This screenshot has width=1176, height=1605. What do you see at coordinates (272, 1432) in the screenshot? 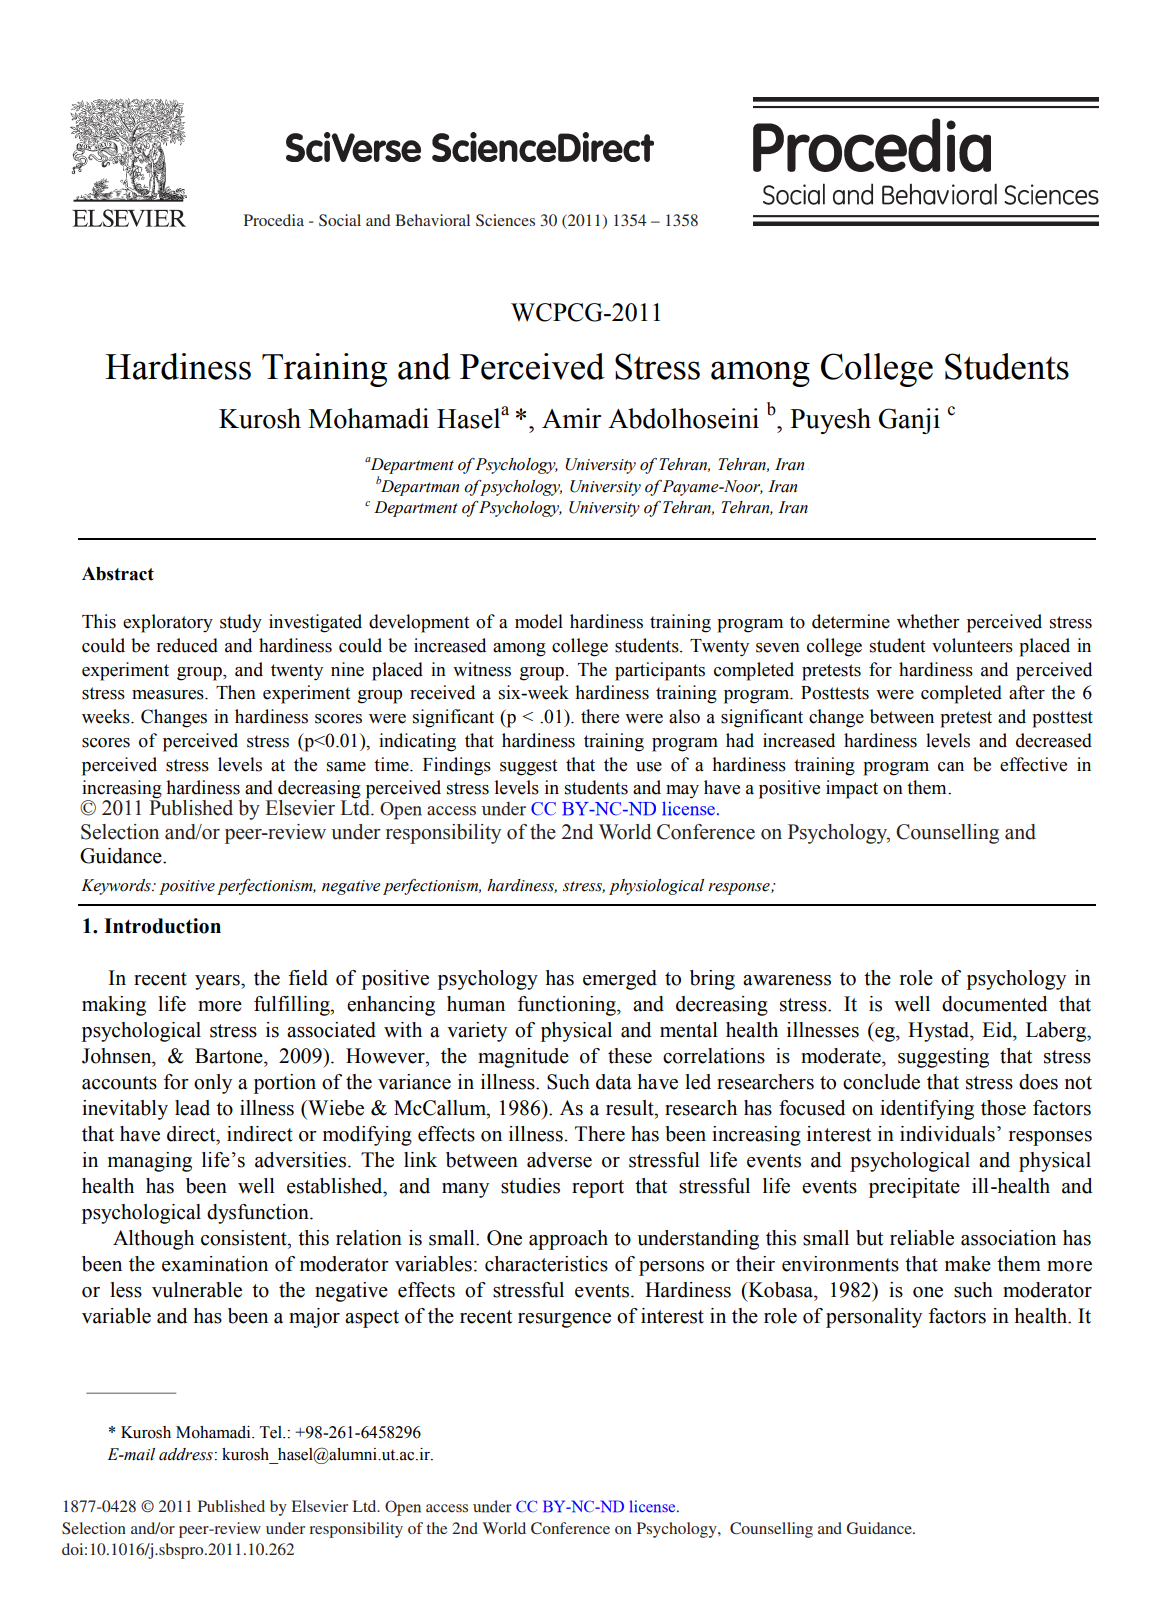
I see `Tel` at bounding box center [272, 1432].
